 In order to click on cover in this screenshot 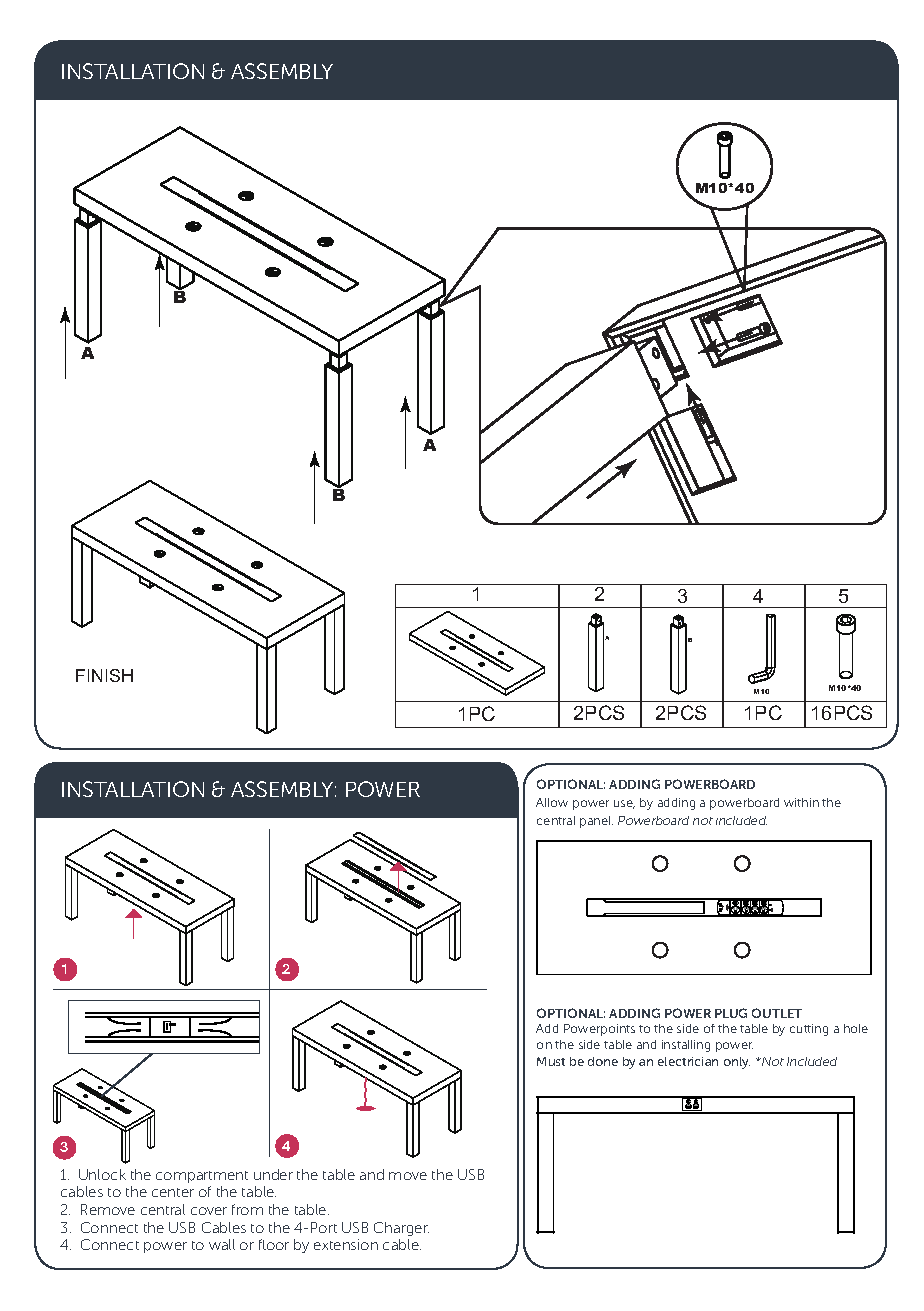, I will do `click(209, 1211)`.
